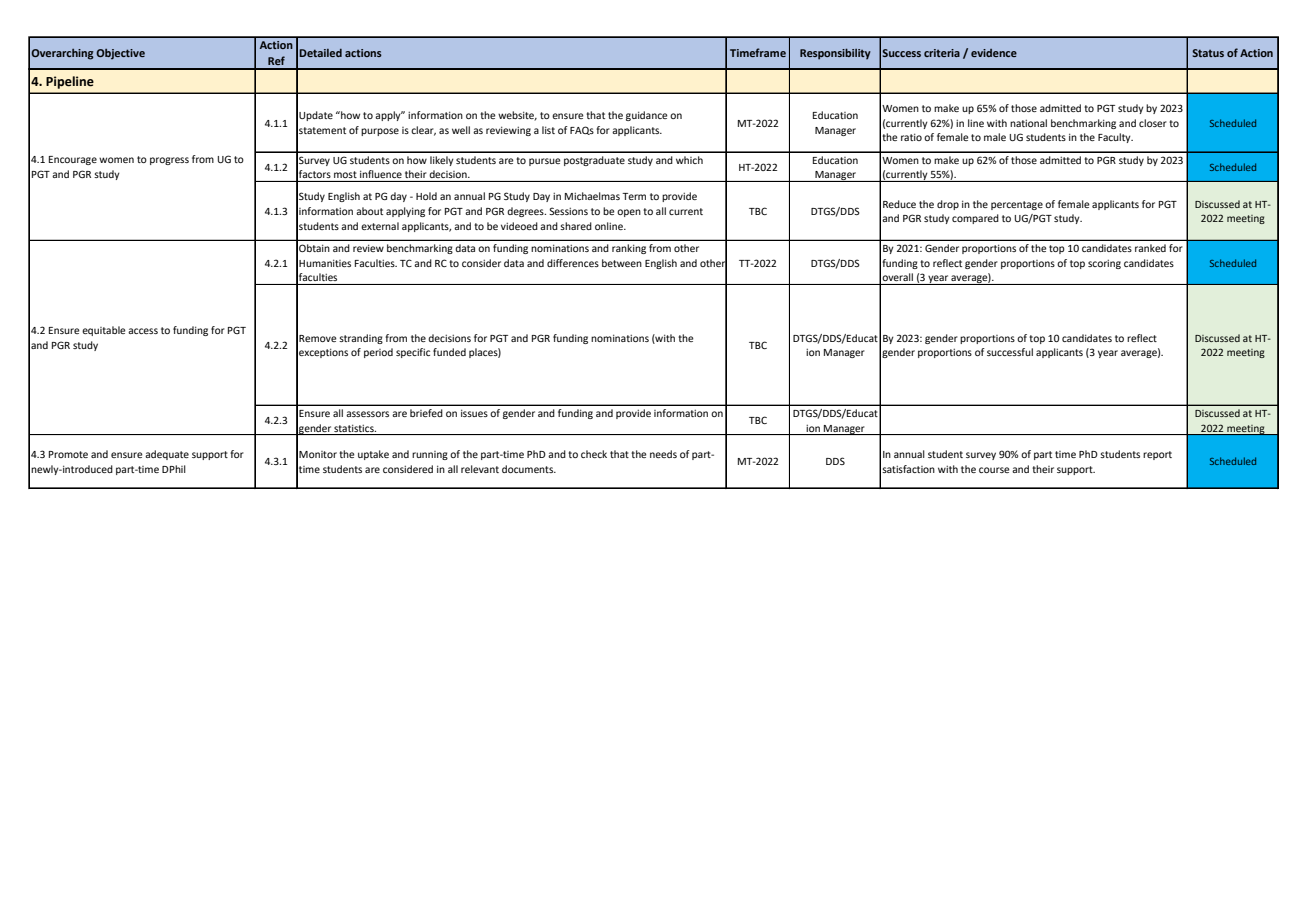 Image resolution: width=1308 pixels, height=924 pixels. What do you see at coordinates (994, 53) in the page?
I see `evidence` at bounding box center [994, 53].
